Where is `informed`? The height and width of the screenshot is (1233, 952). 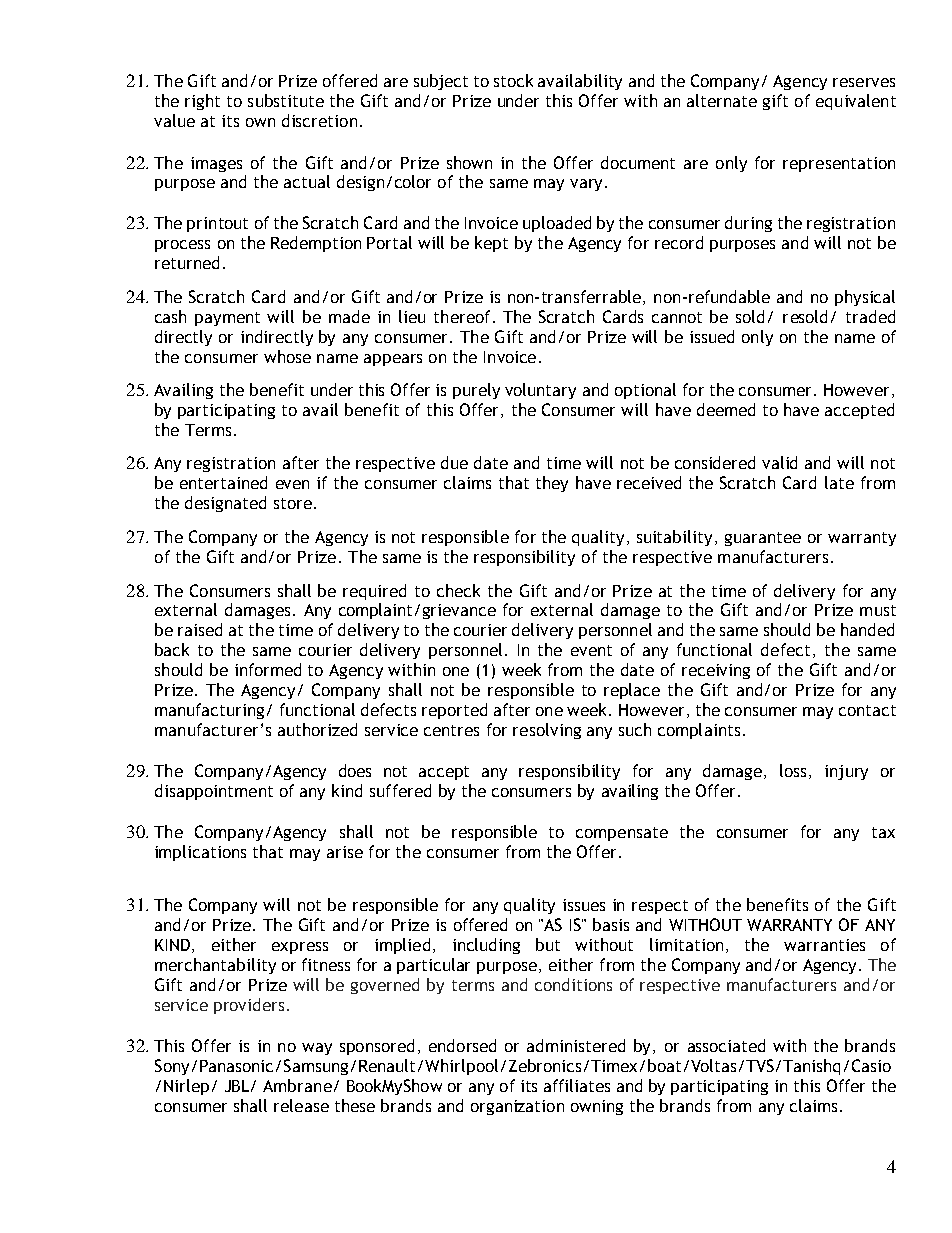 informed is located at coordinates (268, 669).
